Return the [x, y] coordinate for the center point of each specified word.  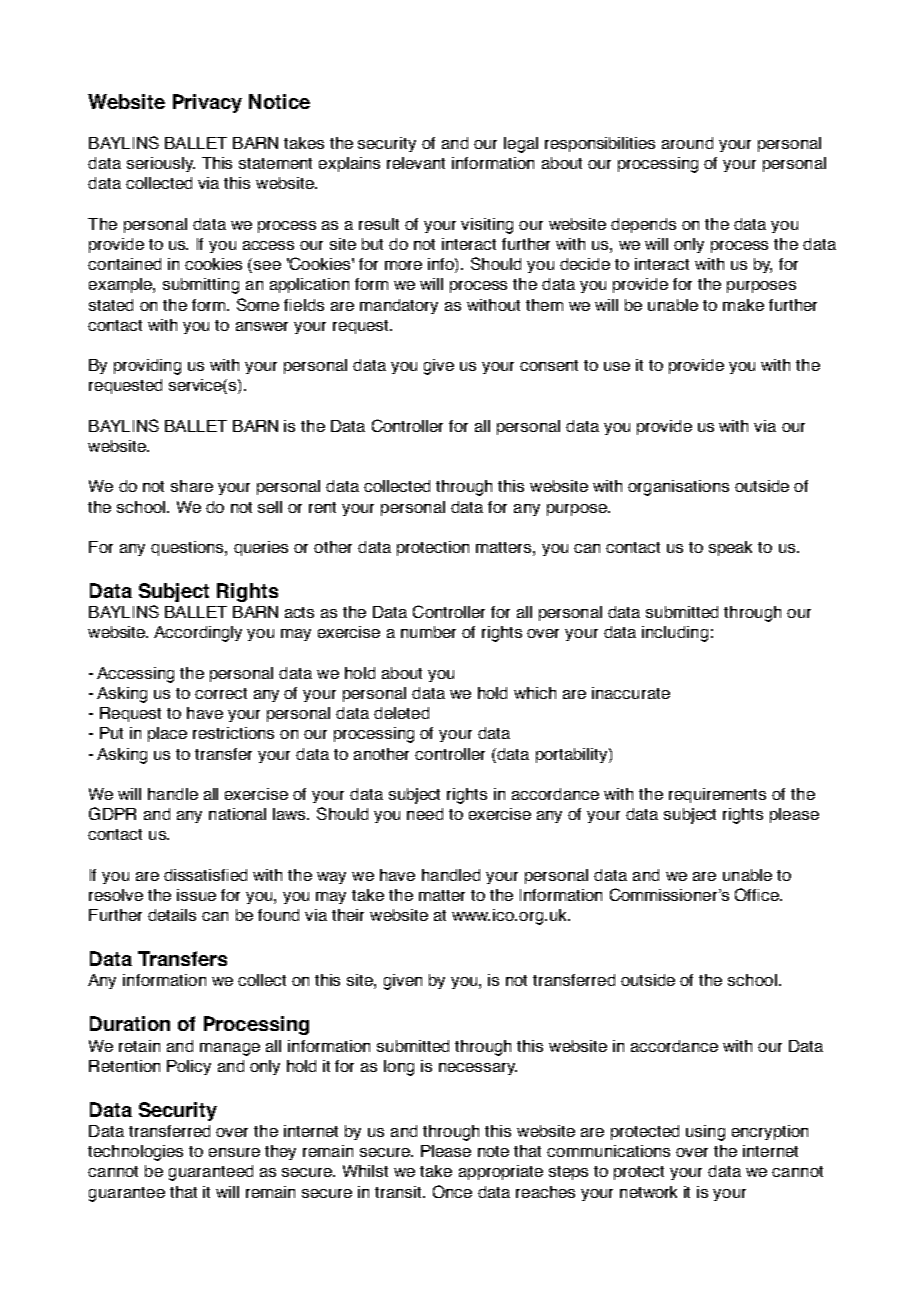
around [687, 143]
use [617, 366]
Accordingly [198, 634]
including [675, 634]
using [705, 1133]
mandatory [399, 306]
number [428, 632]
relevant [416, 163]
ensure [234, 1152]
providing [147, 367]
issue [196, 895]
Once [452, 1191]
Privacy [207, 103]
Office [758, 894]
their [348, 915]
